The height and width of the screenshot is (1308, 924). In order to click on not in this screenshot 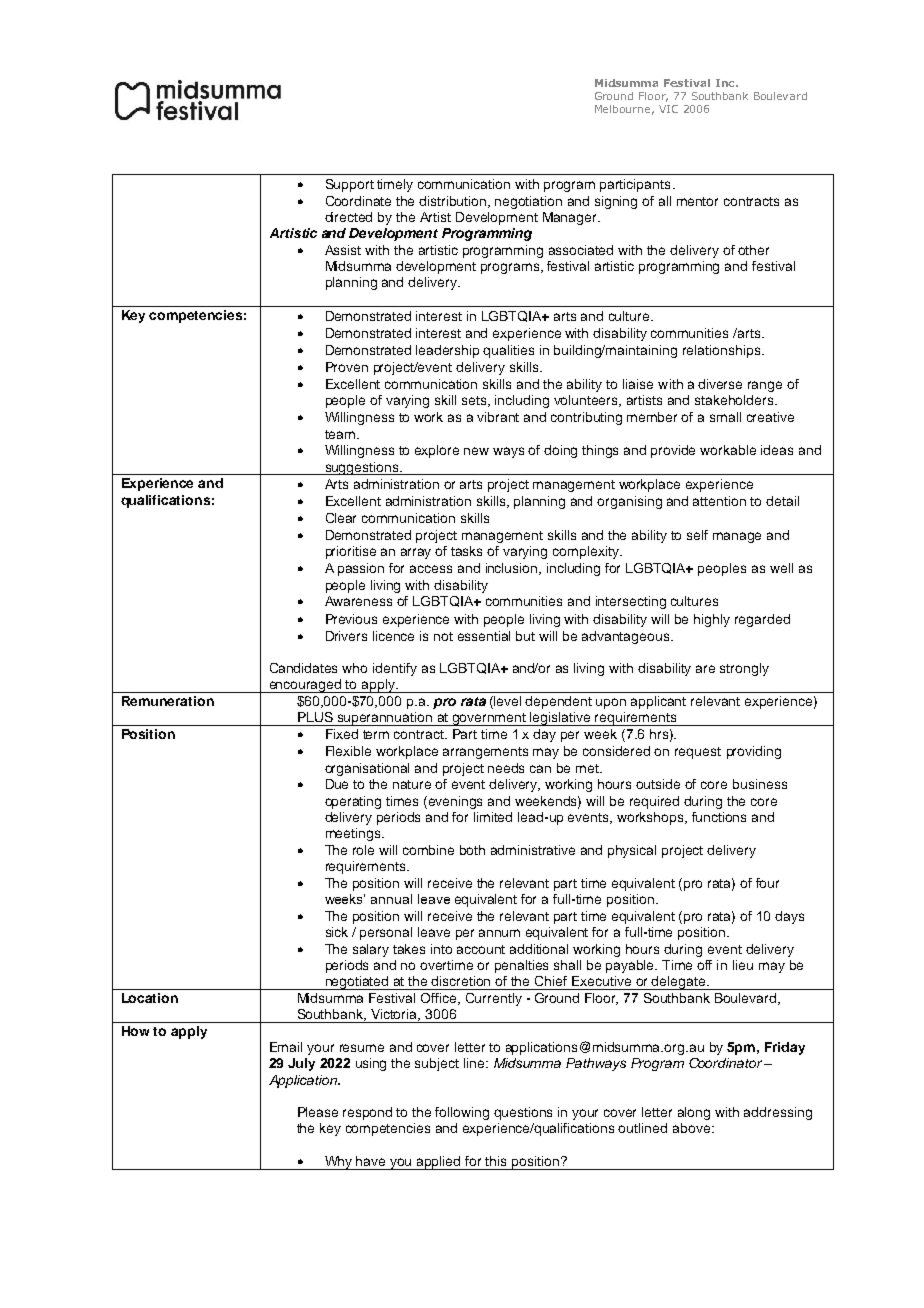, I will do `click(443, 636)`.
